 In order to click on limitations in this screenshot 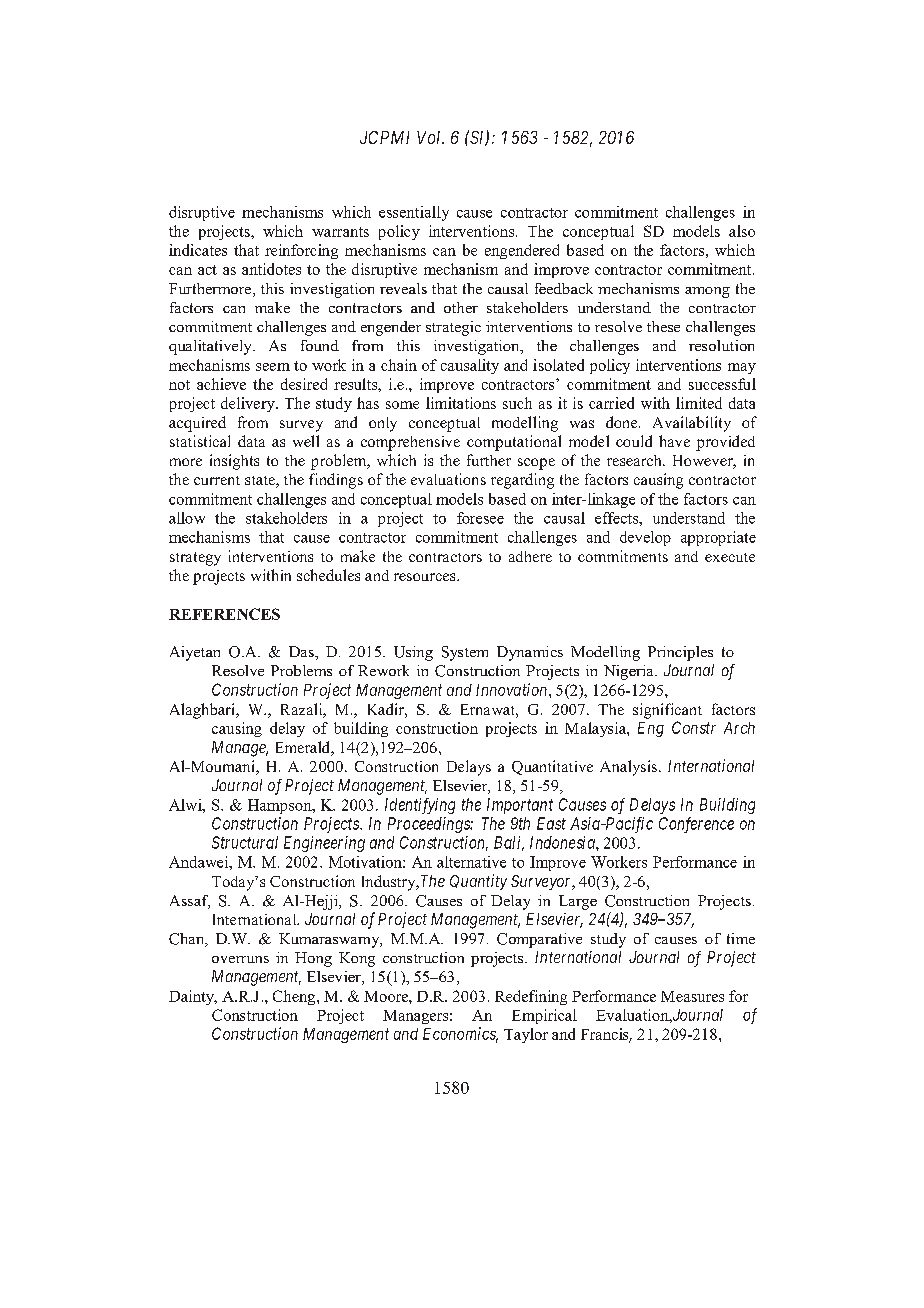, I will do `click(461, 403)`.
